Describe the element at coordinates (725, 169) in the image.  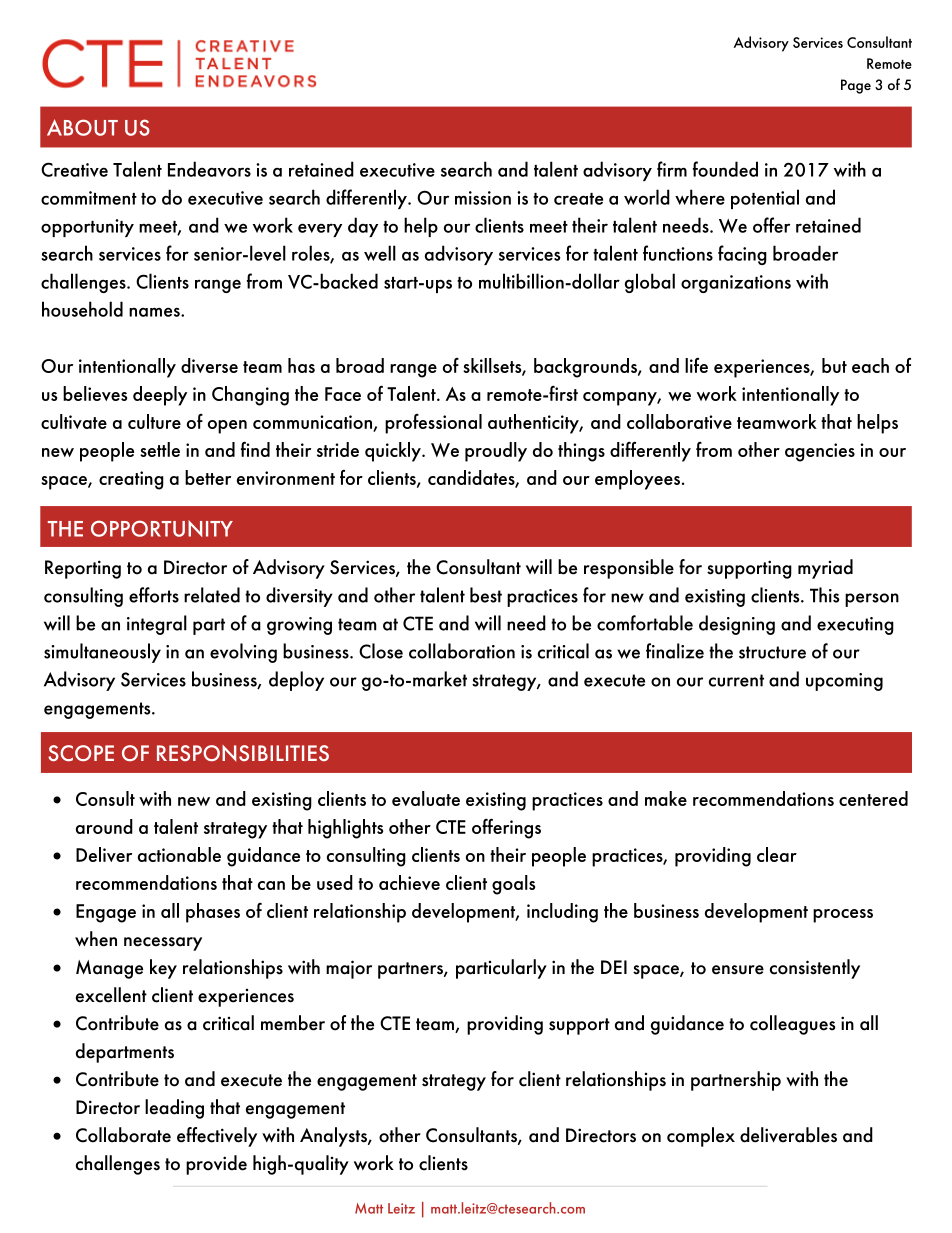
I see `founded` at that location.
